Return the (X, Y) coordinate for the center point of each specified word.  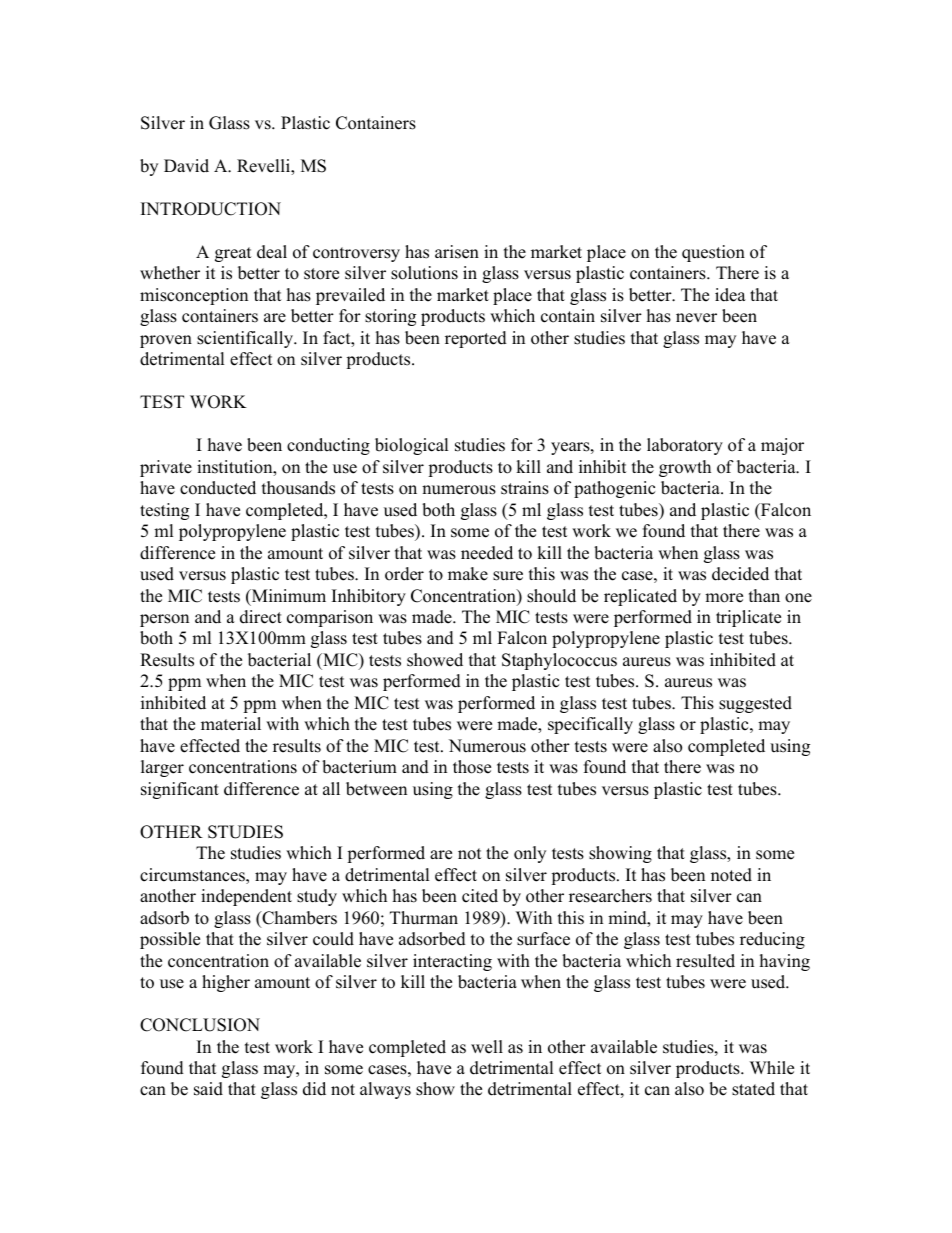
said (208, 1089)
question (713, 253)
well (487, 1047)
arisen (457, 252)
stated (753, 1089)
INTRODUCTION (211, 209)
